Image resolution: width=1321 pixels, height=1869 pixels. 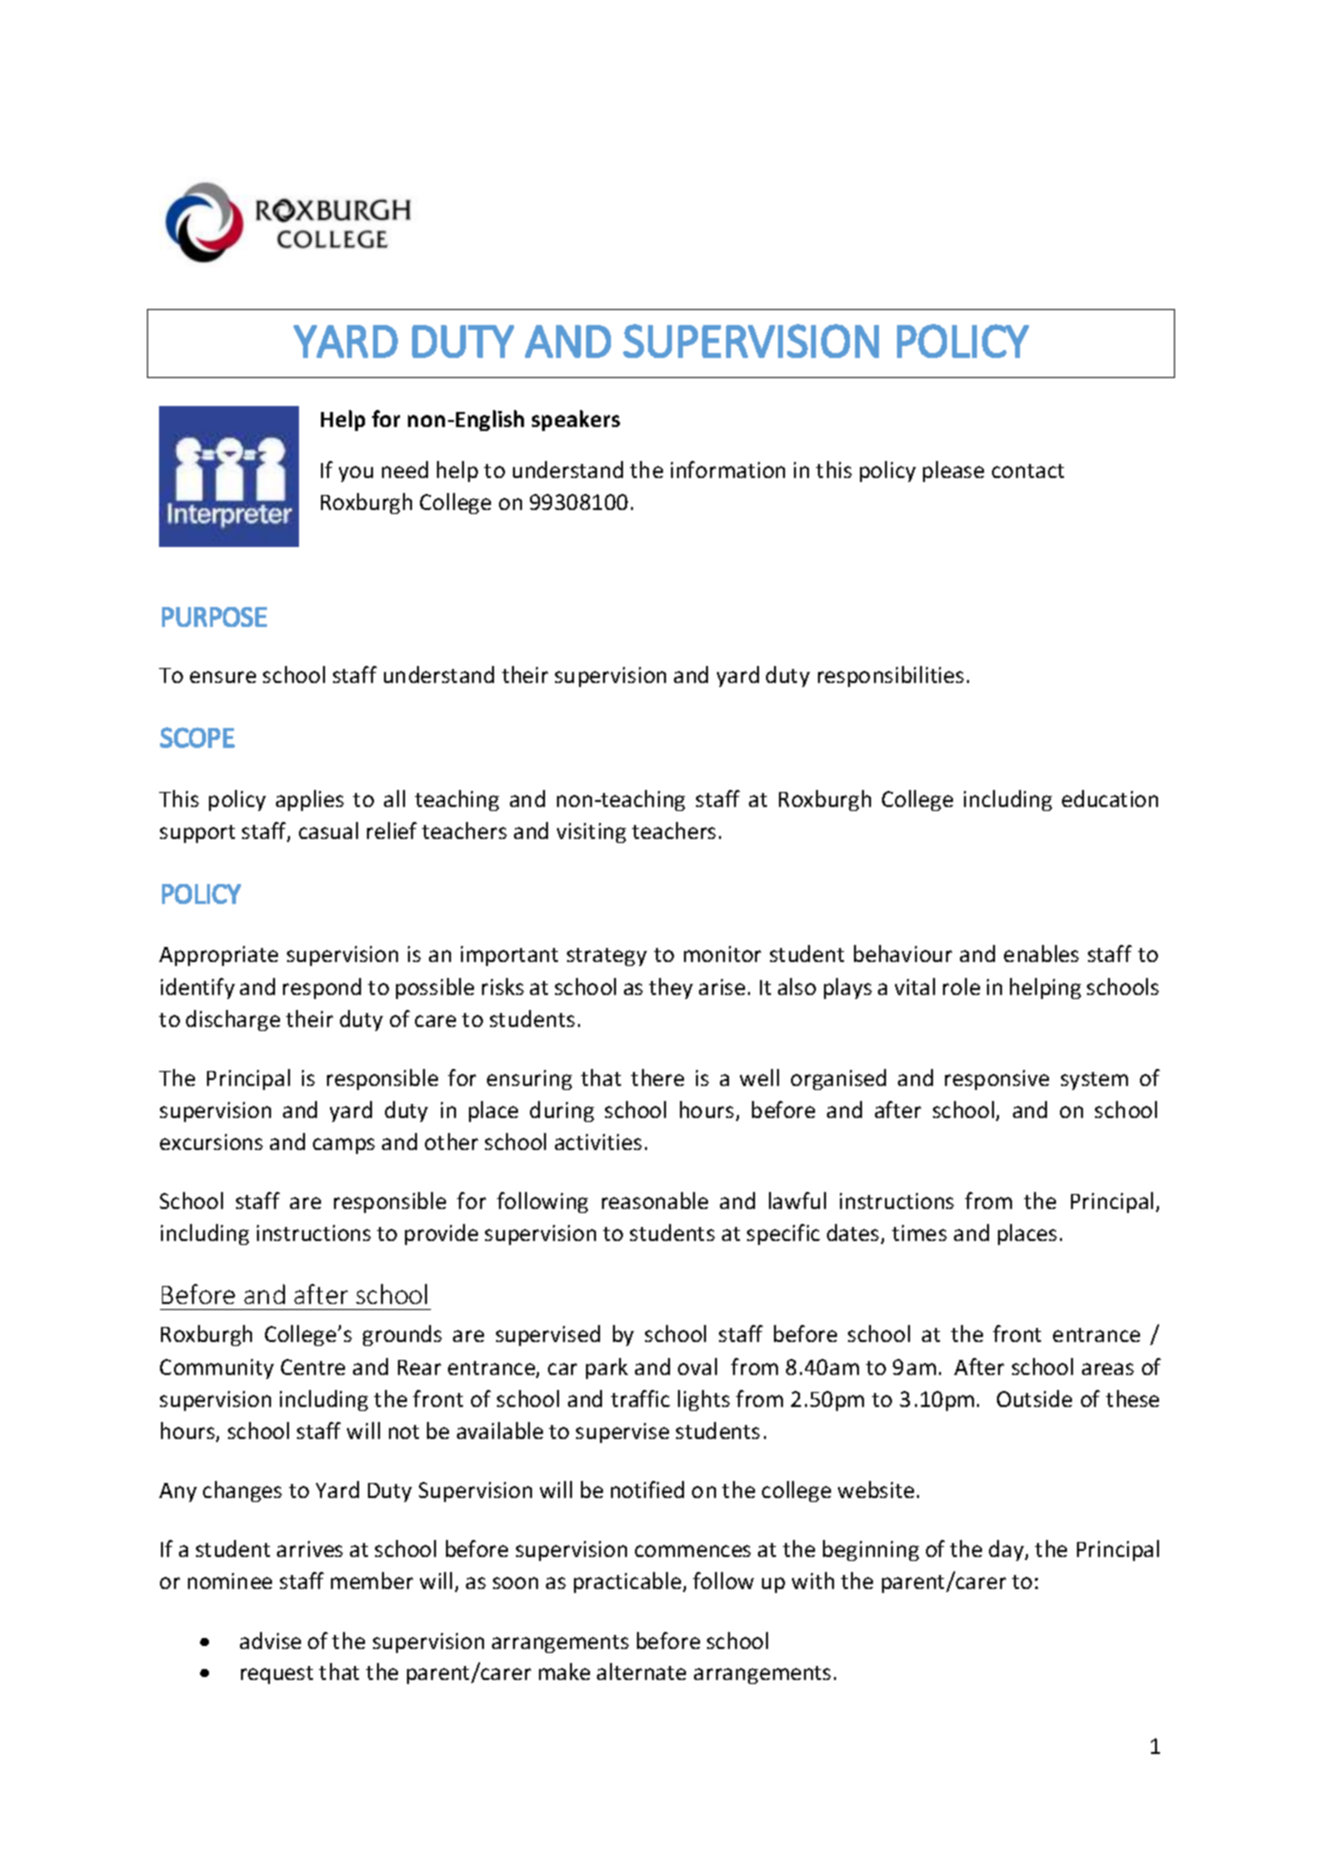 What do you see at coordinates (270, 1640) in the document?
I see `advise` at bounding box center [270, 1640].
